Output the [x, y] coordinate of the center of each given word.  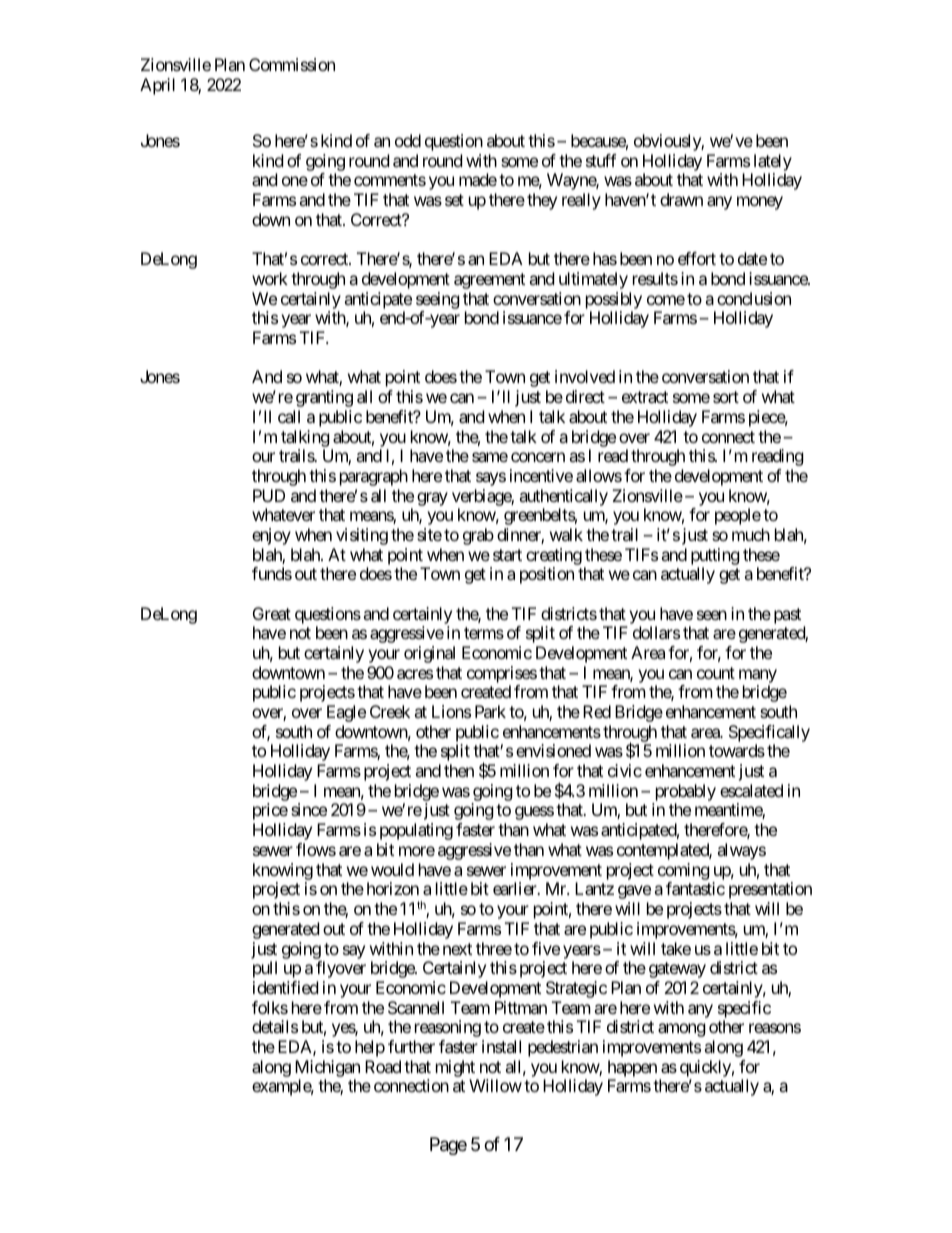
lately [771, 164]
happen [632, 1068]
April [157, 86]
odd [408, 140]
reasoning [448, 1028]
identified [285, 987]
